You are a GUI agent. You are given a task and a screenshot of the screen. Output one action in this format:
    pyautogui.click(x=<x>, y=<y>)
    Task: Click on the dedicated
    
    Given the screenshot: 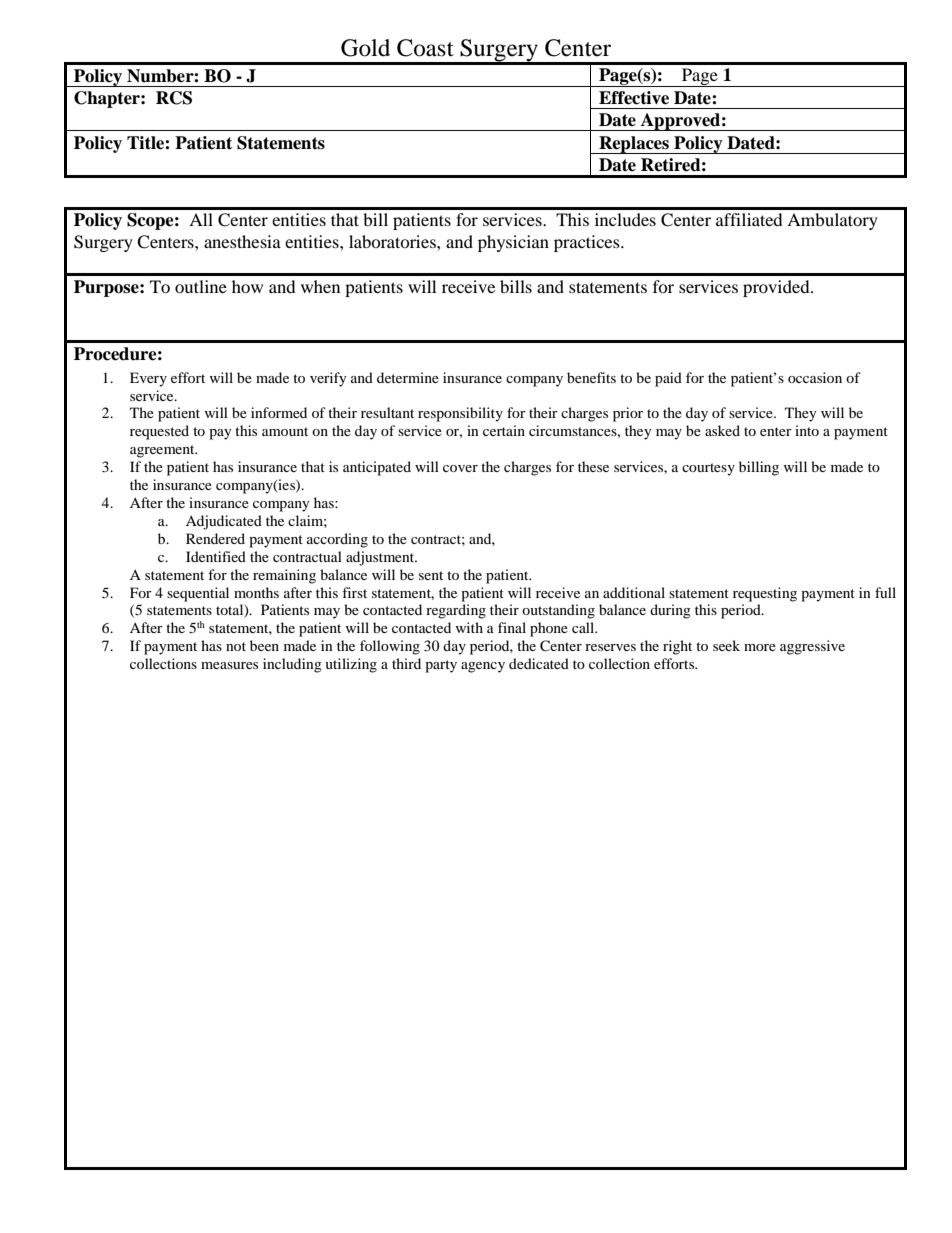 What is the action you would take?
    pyautogui.click(x=539, y=663)
